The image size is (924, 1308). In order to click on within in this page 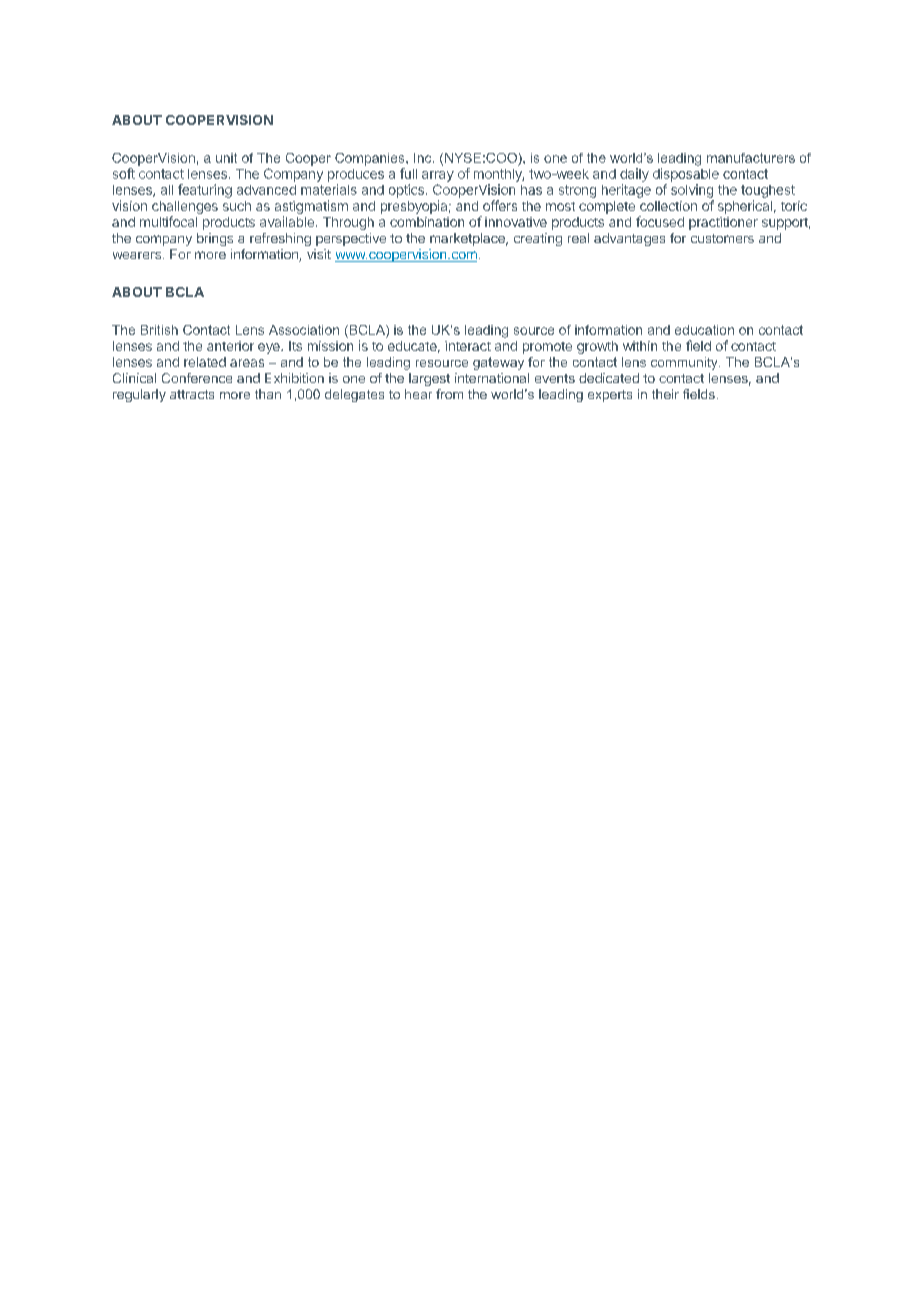, I will do `click(640, 346)`.
